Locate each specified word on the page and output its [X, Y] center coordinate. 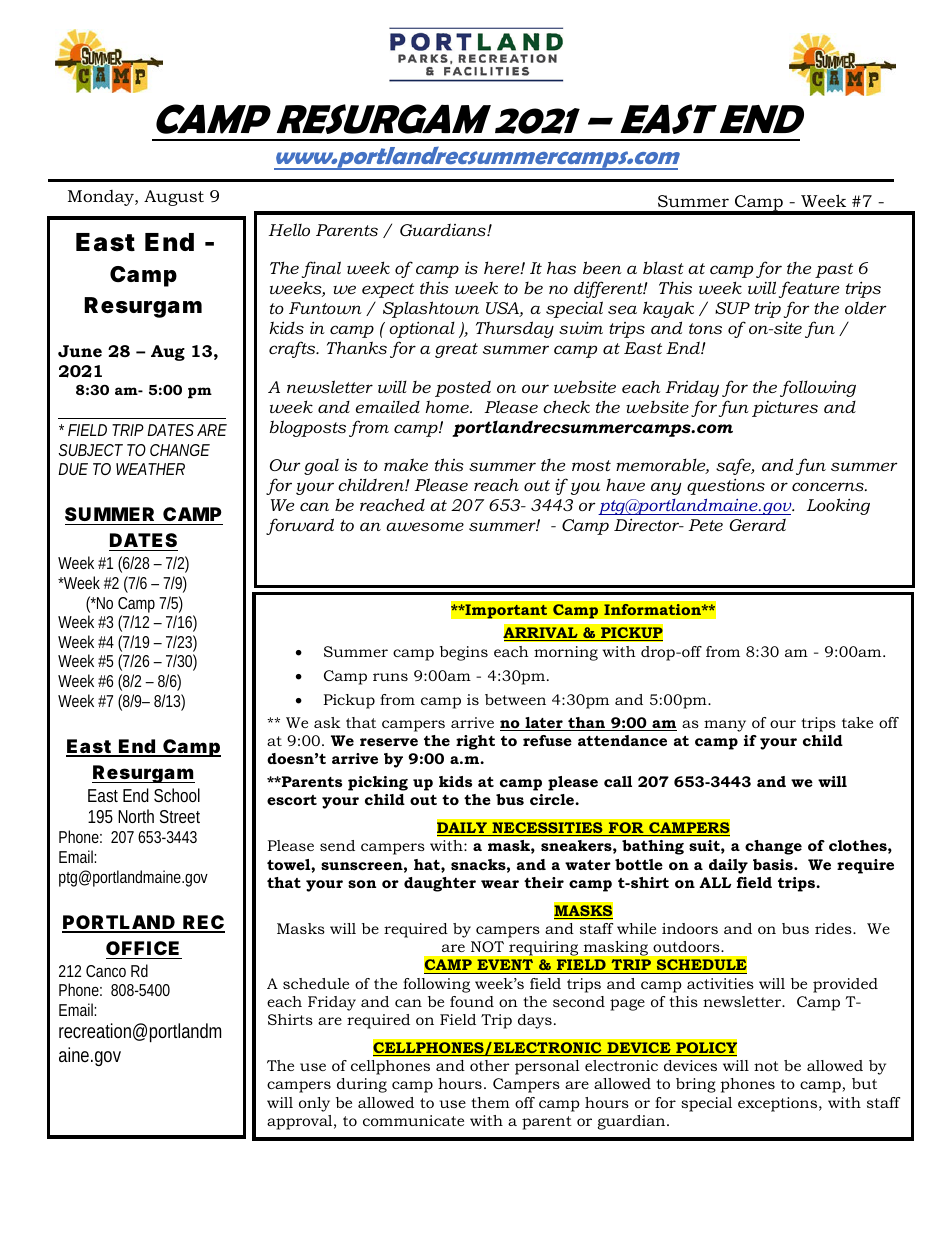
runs [390, 677]
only [314, 1104]
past [834, 270]
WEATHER [150, 469]
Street [180, 816]
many [725, 726]
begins [464, 653]
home [448, 406]
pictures [785, 409]
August [174, 198]
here [503, 267]
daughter [440, 884]
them [490, 1102]
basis [774, 864]
